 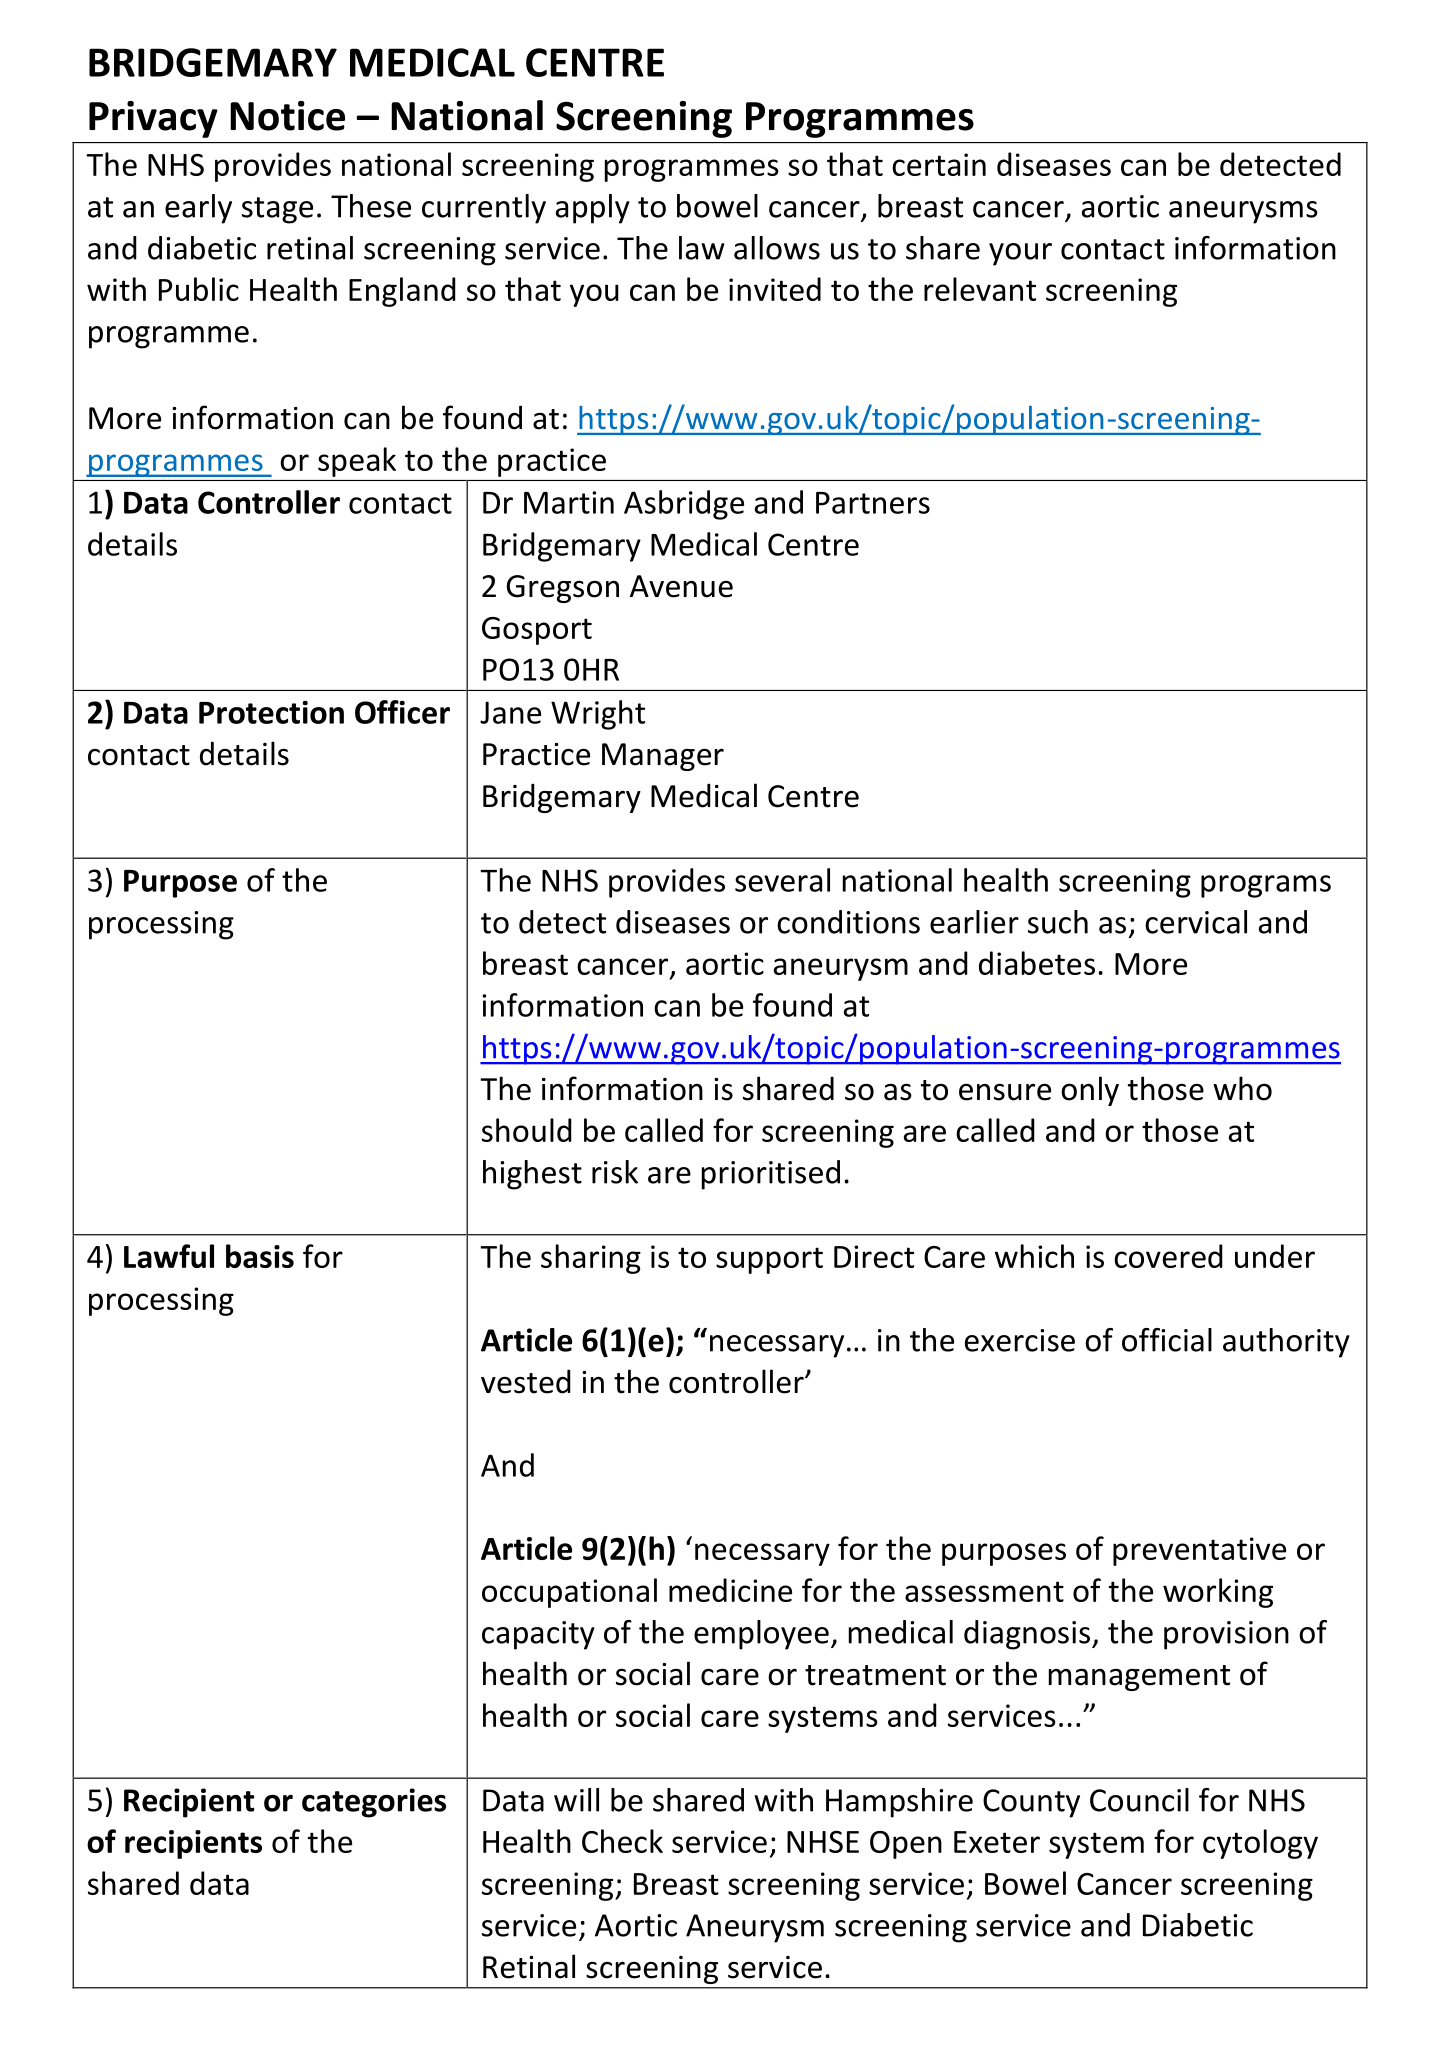 I want to click on your, so click(x=1020, y=254).
